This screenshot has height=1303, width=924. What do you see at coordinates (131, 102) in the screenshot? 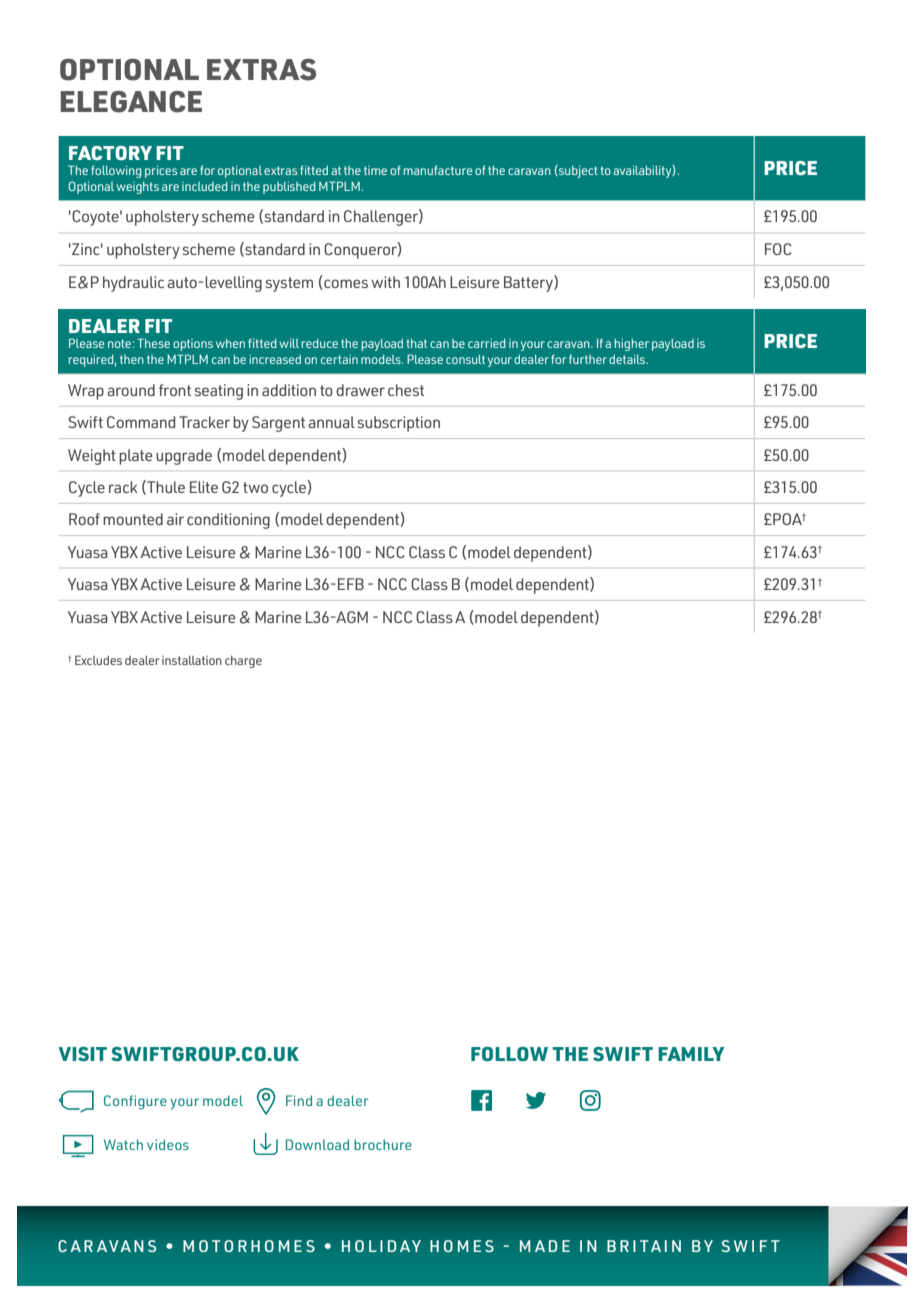
I see `ELEGANCE` at bounding box center [131, 102].
